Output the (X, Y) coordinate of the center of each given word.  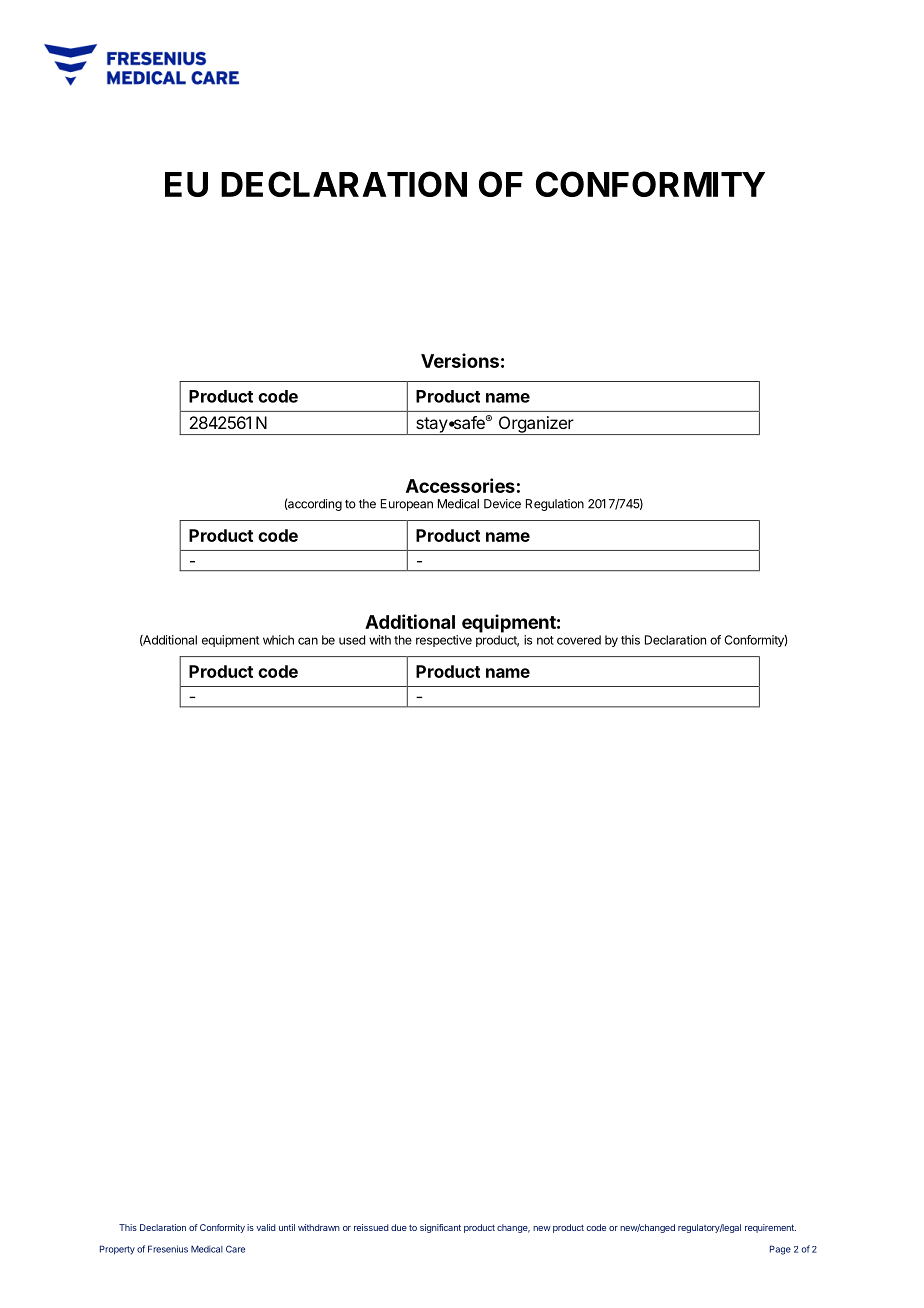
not (545, 640)
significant (440, 1228)
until (287, 1227)
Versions (460, 360)
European (407, 505)
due (399, 1227)
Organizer (535, 425)
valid (266, 1227)
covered (579, 640)
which (278, 640)
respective (444, 641)
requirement (770, 1228)
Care (235, 1249)
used (352, 640)
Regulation (555, 505)
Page (780, 1250)
